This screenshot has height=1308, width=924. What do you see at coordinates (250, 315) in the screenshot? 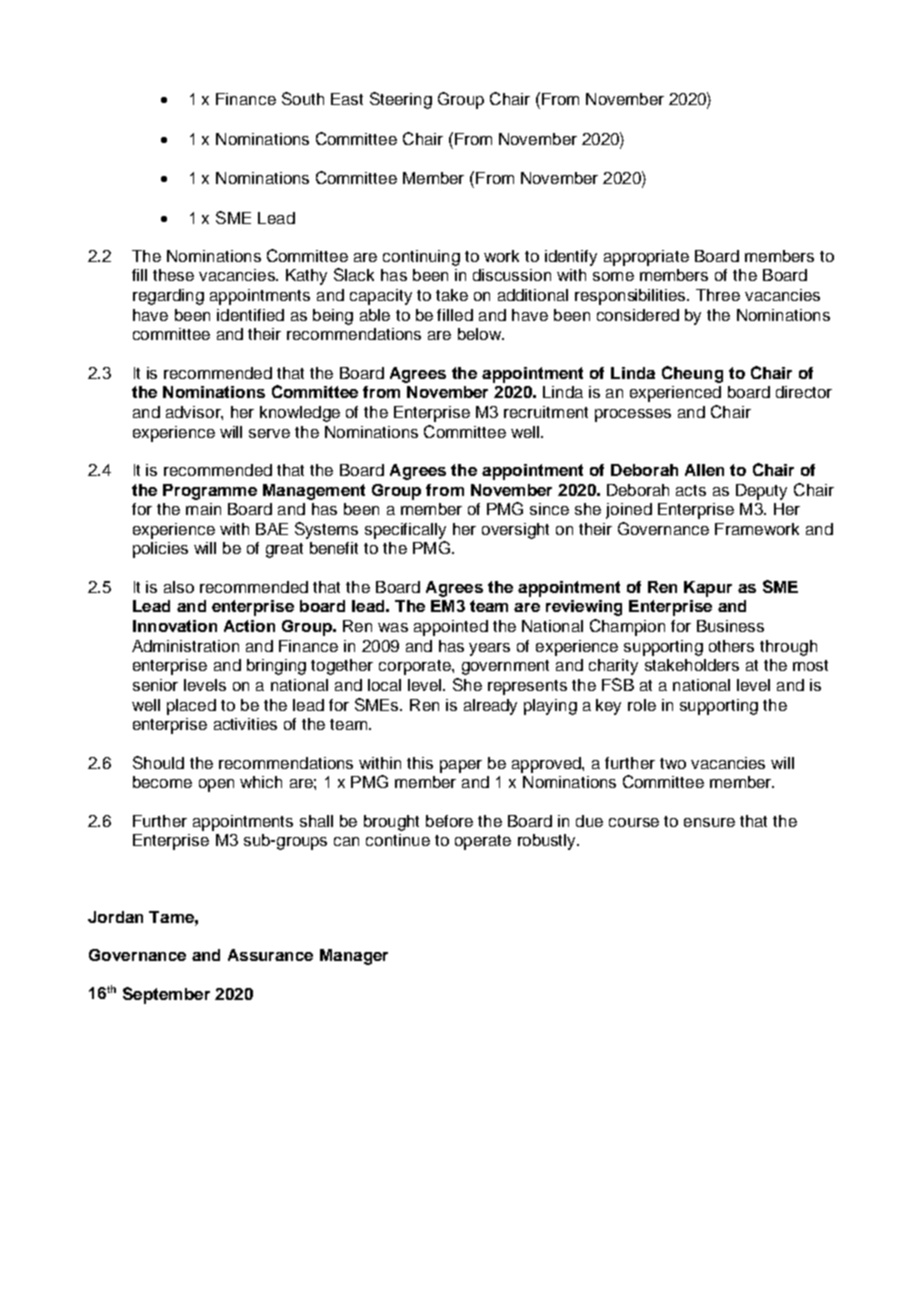
I see `identified` at bounding box center [250, 315].
